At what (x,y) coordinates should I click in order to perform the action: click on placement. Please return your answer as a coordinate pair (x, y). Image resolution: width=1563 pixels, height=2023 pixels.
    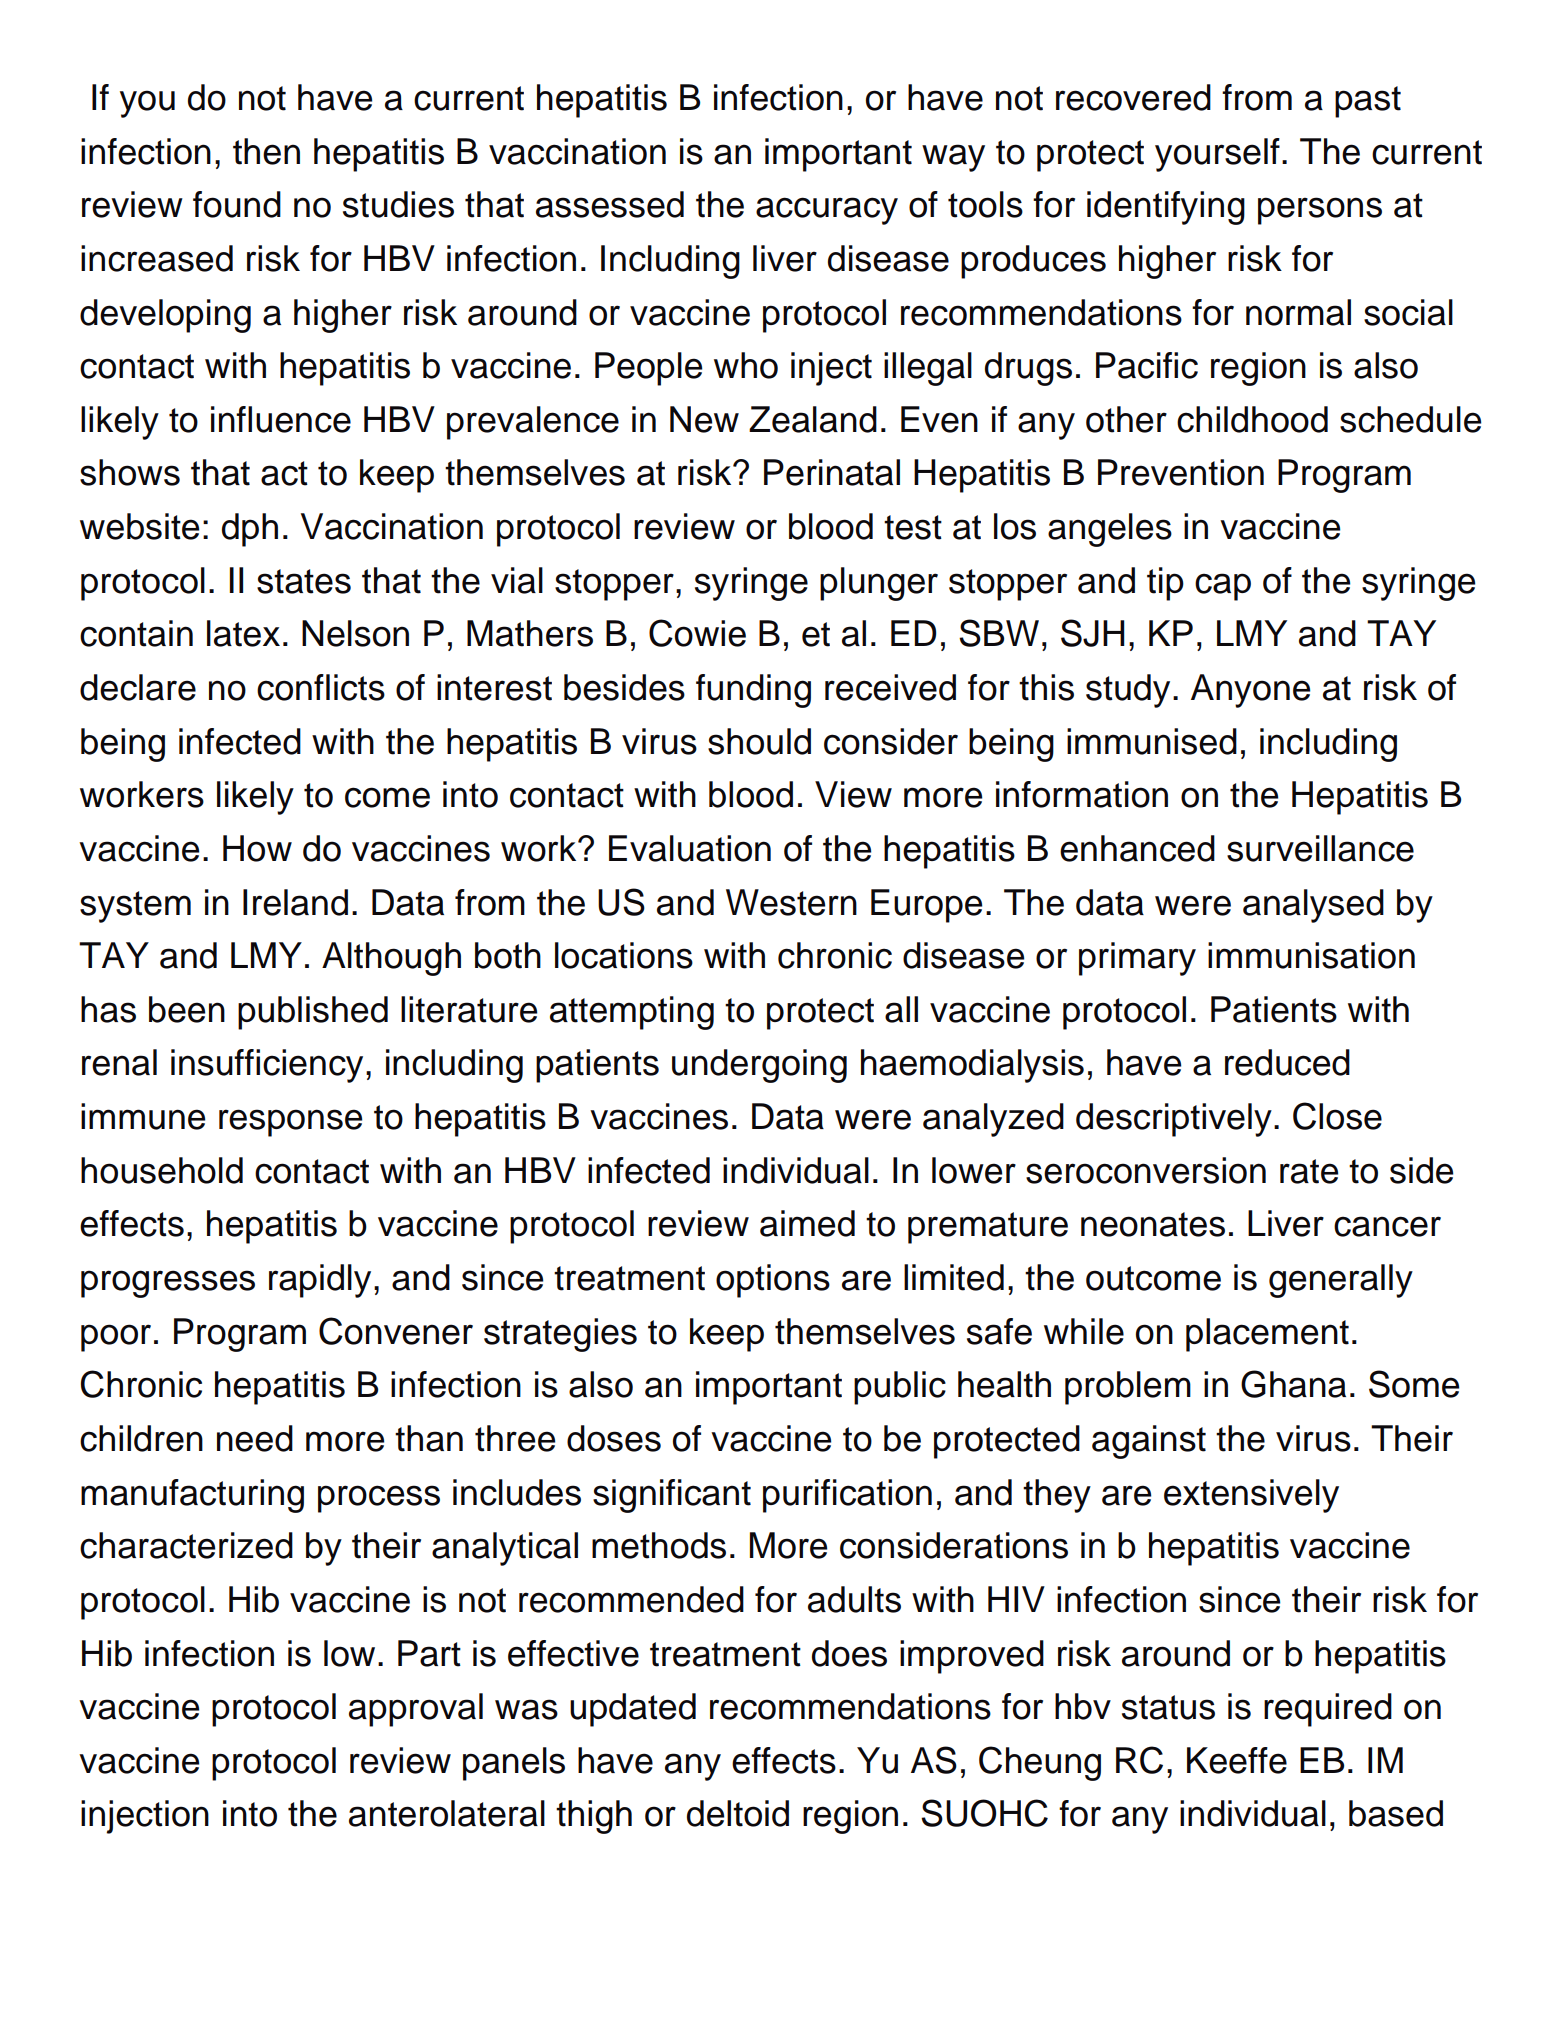
    Looking at the image, I should click on (1267, 1335).
